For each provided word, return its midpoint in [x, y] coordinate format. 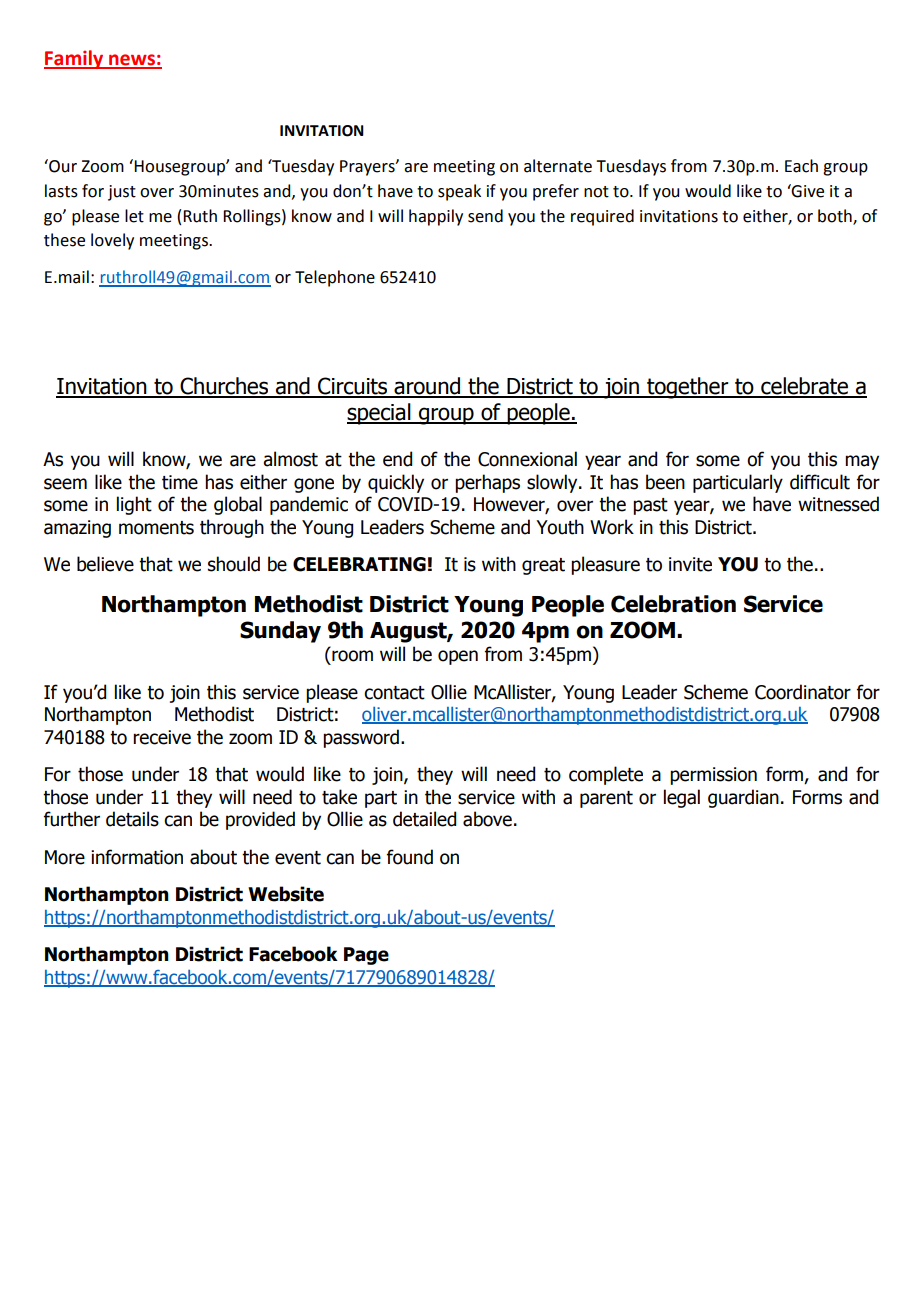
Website [286, 894]
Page [366, 956]
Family [75, 59]
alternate [558, 166]
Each [801, 166]
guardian [743, 798]
